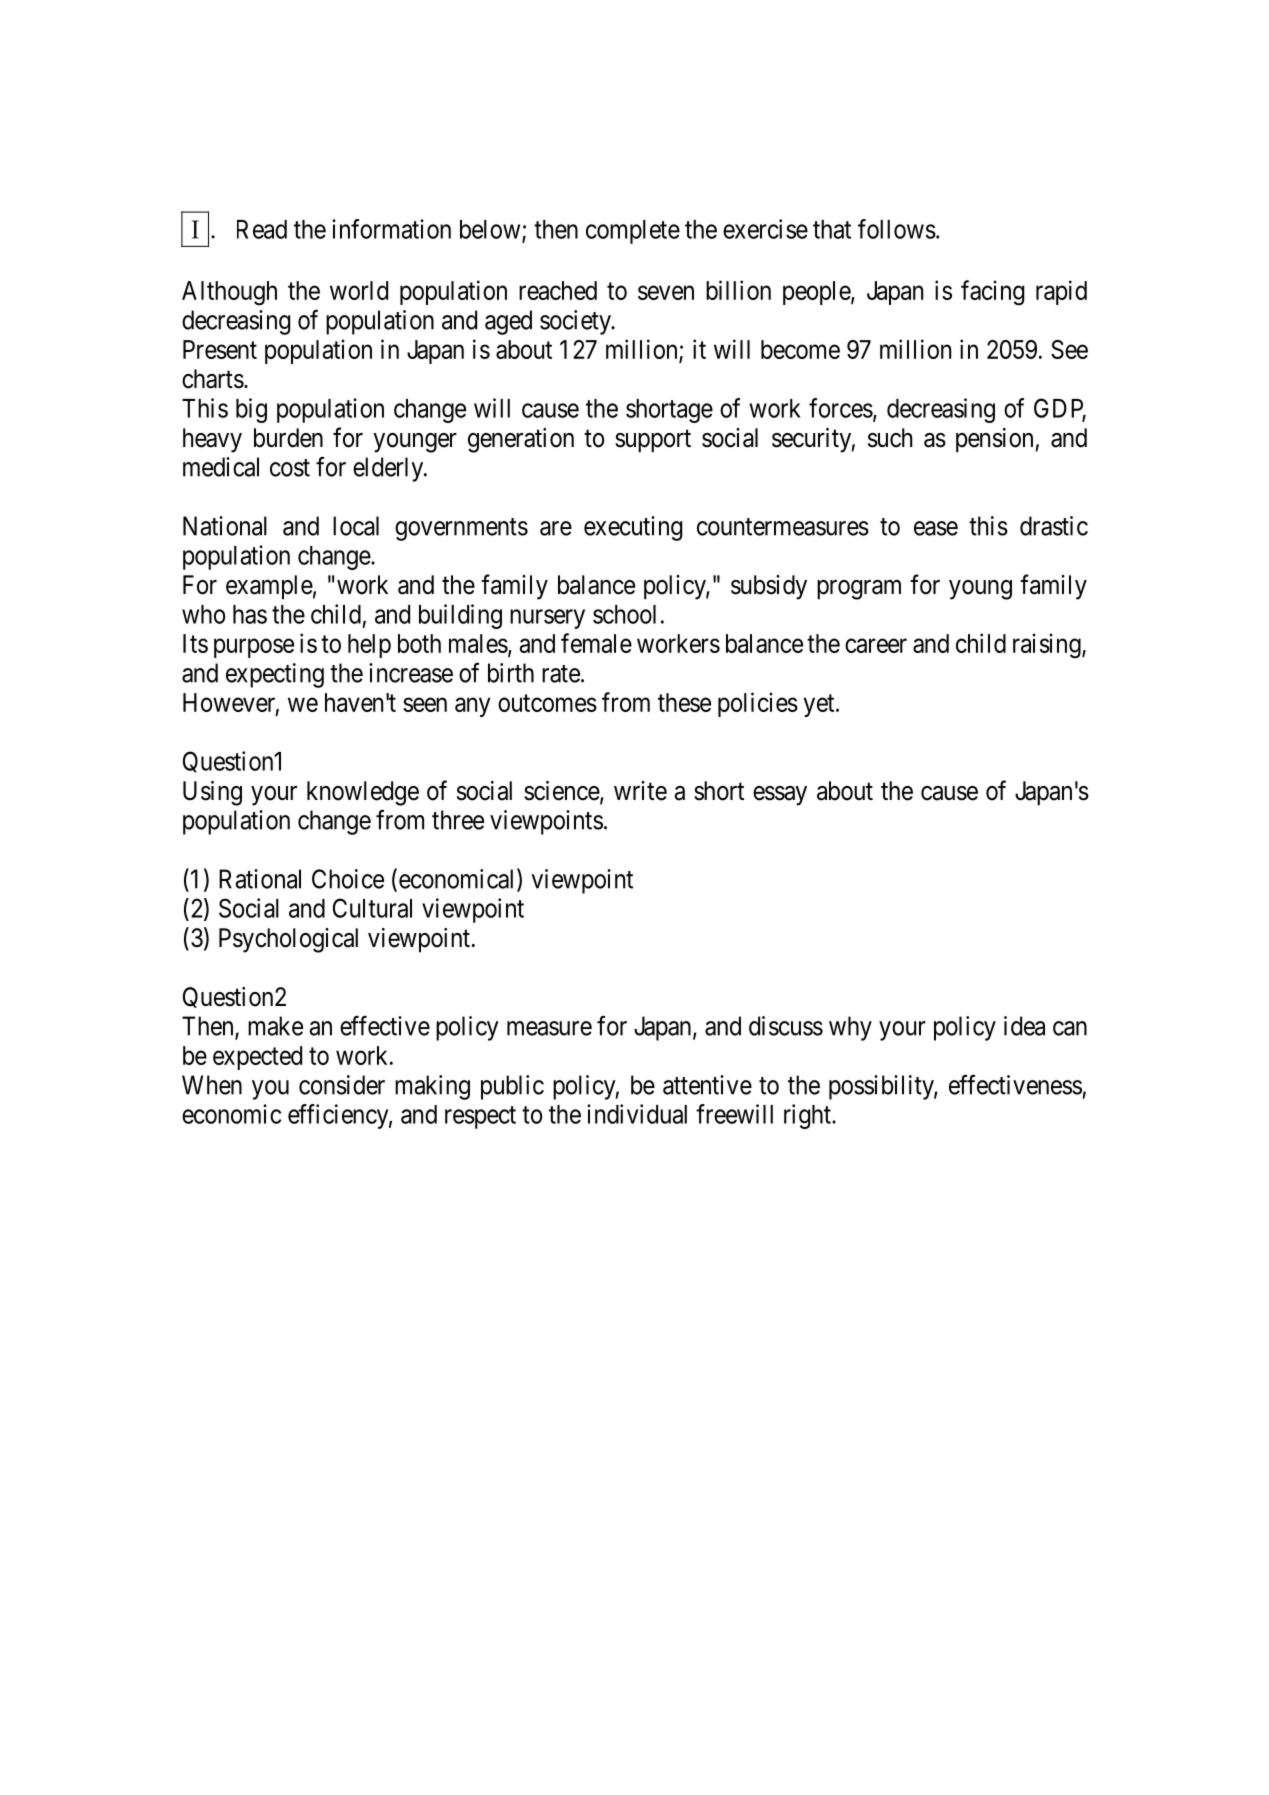 Image resolution: width=1269 pixels, height=1795 pixels. Describe the element at coordinates (633, 232) in the screenshot. I see `complete` at that location.
